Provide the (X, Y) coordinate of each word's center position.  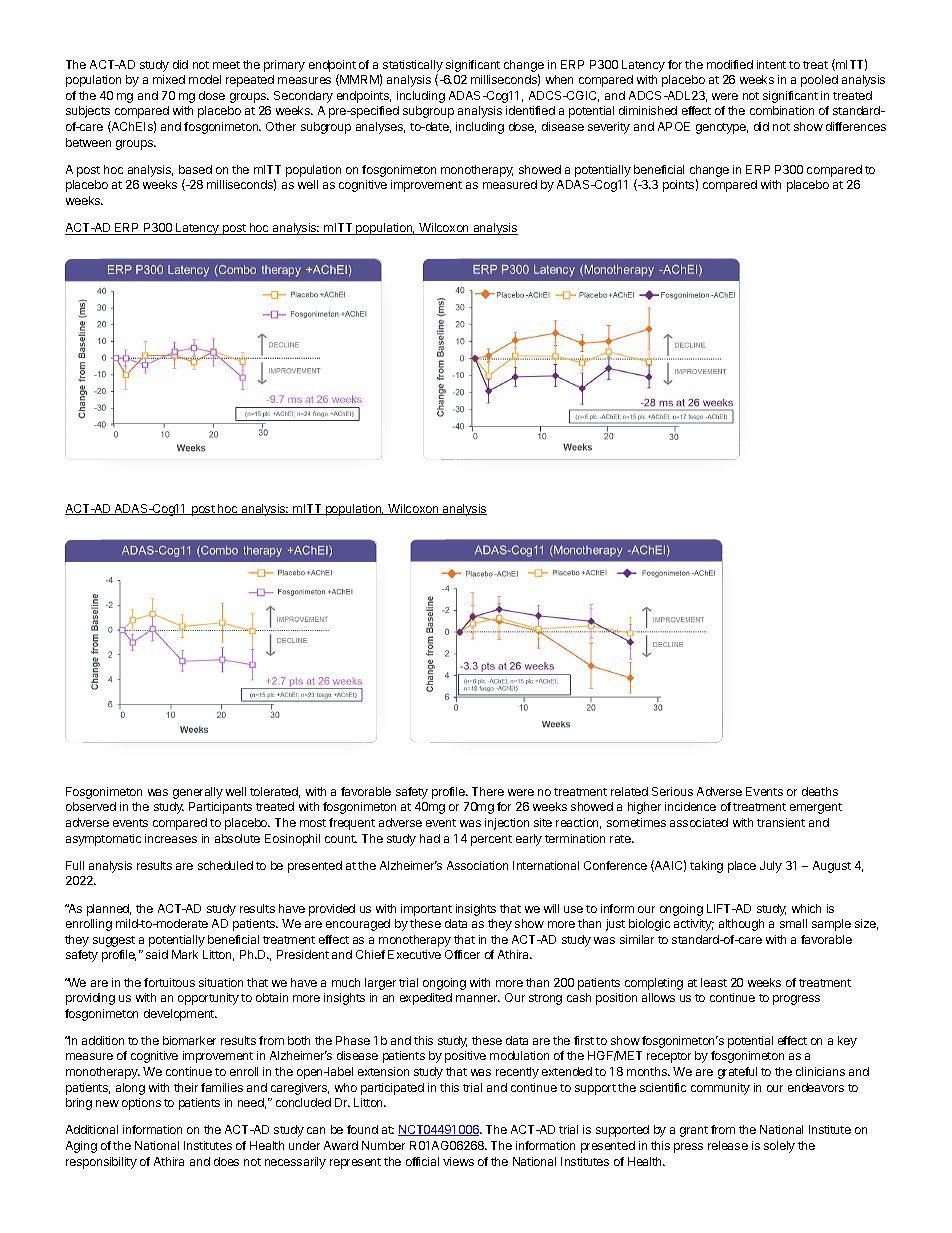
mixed (169, 79)
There (488, 791)
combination (782, 110)
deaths (820, 791)
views (458, 1161)
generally (198, 793)
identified (530, 110)
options (141, 1104)
